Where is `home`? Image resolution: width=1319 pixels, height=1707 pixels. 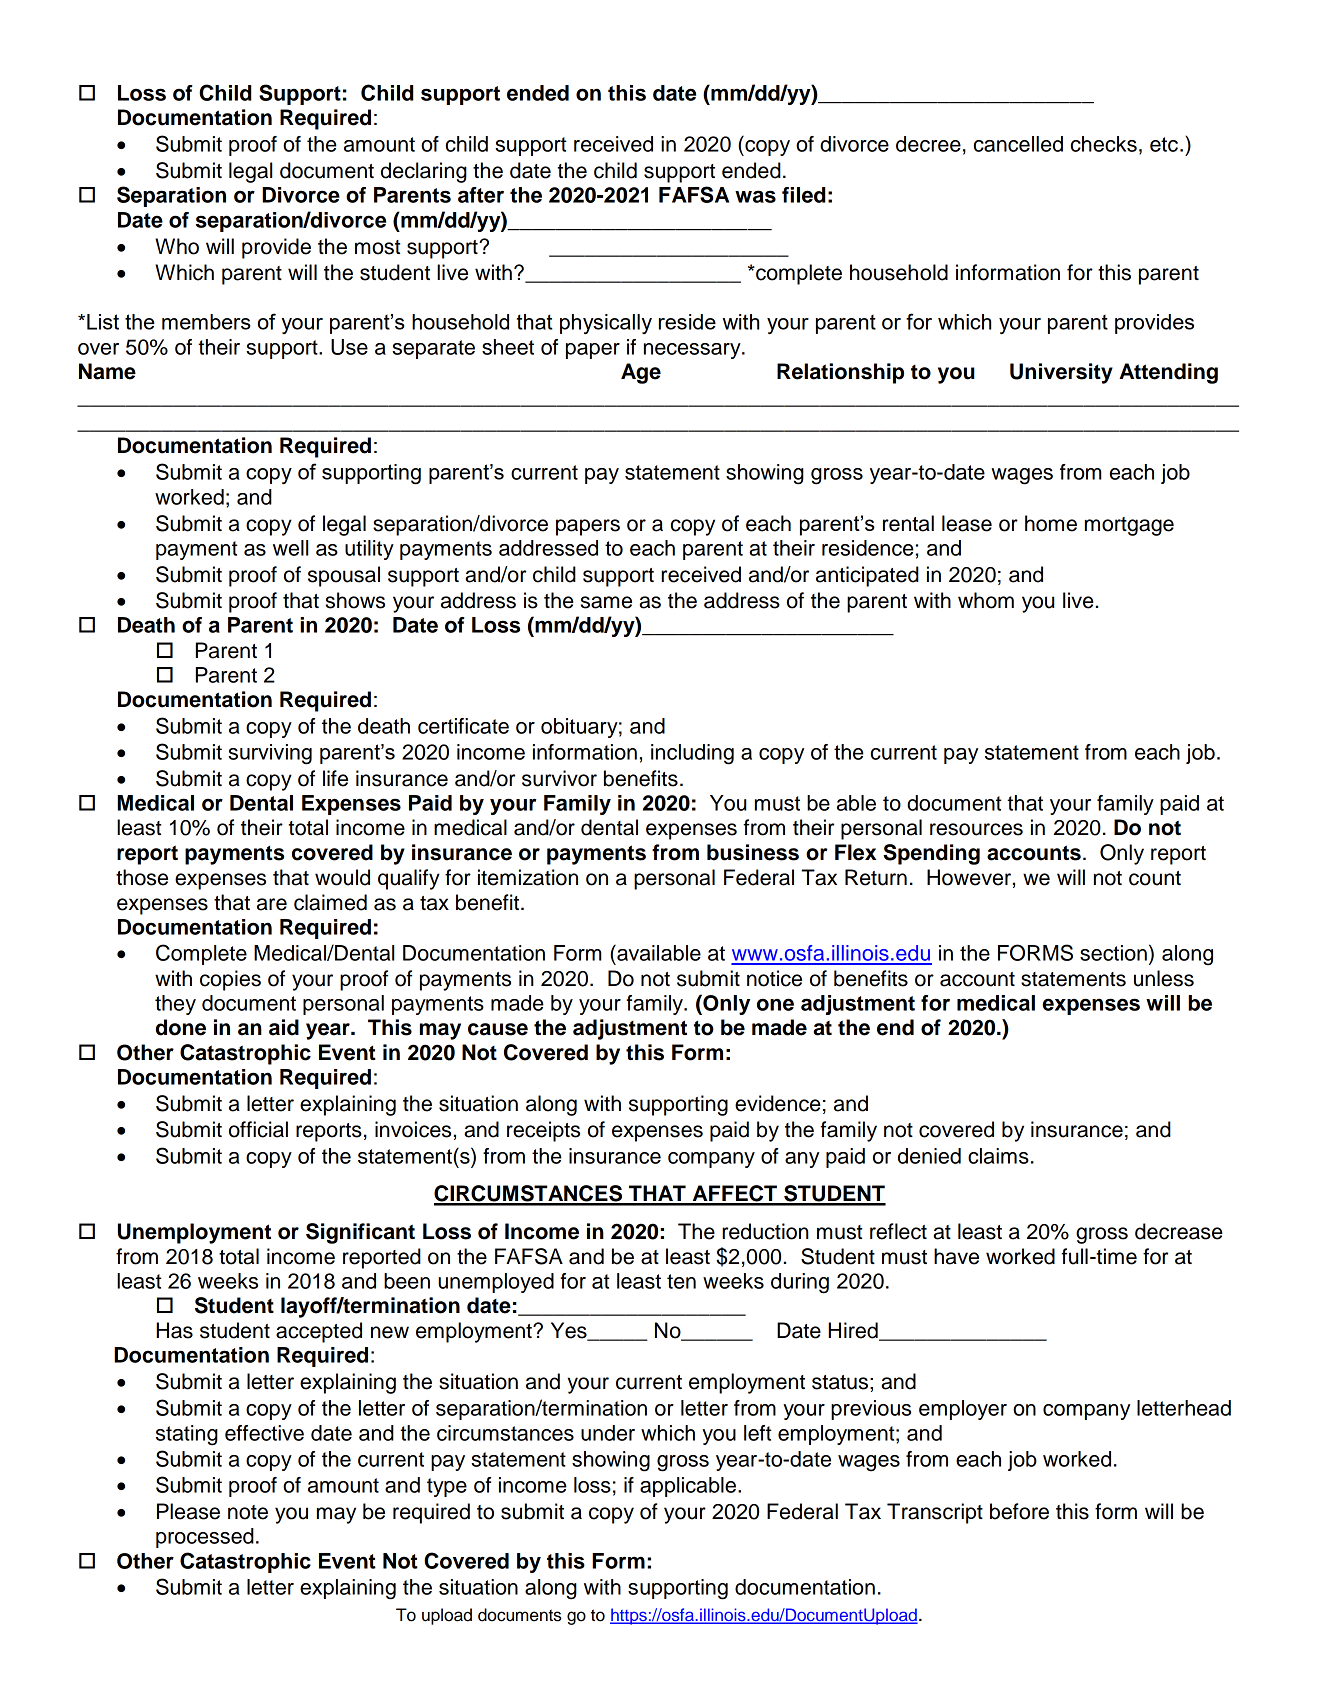 home is located at coordinates (1051, 523).
